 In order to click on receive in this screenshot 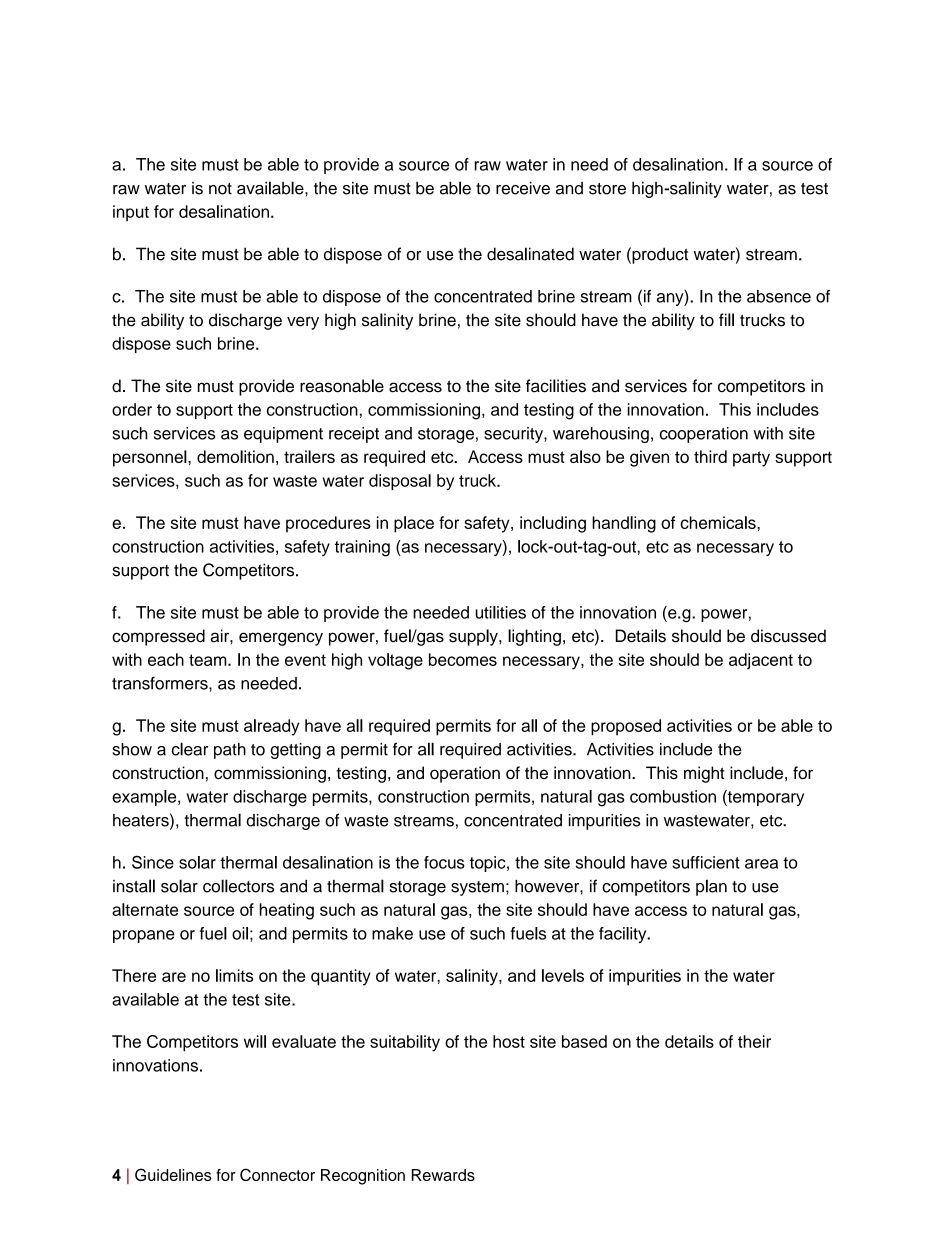, I will do `click(523, 188)`.
